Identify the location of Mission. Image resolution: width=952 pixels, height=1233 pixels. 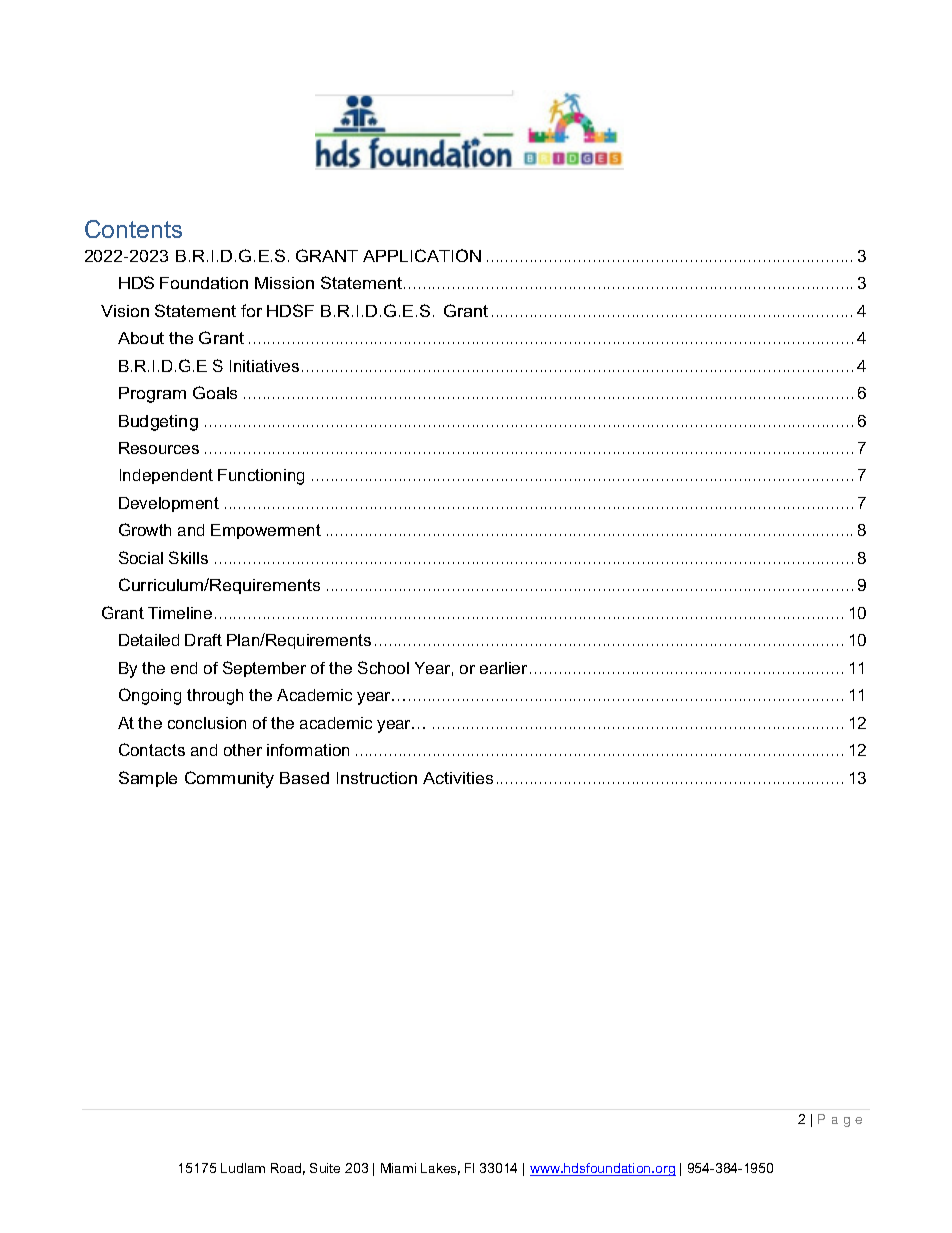
(284, 283).
